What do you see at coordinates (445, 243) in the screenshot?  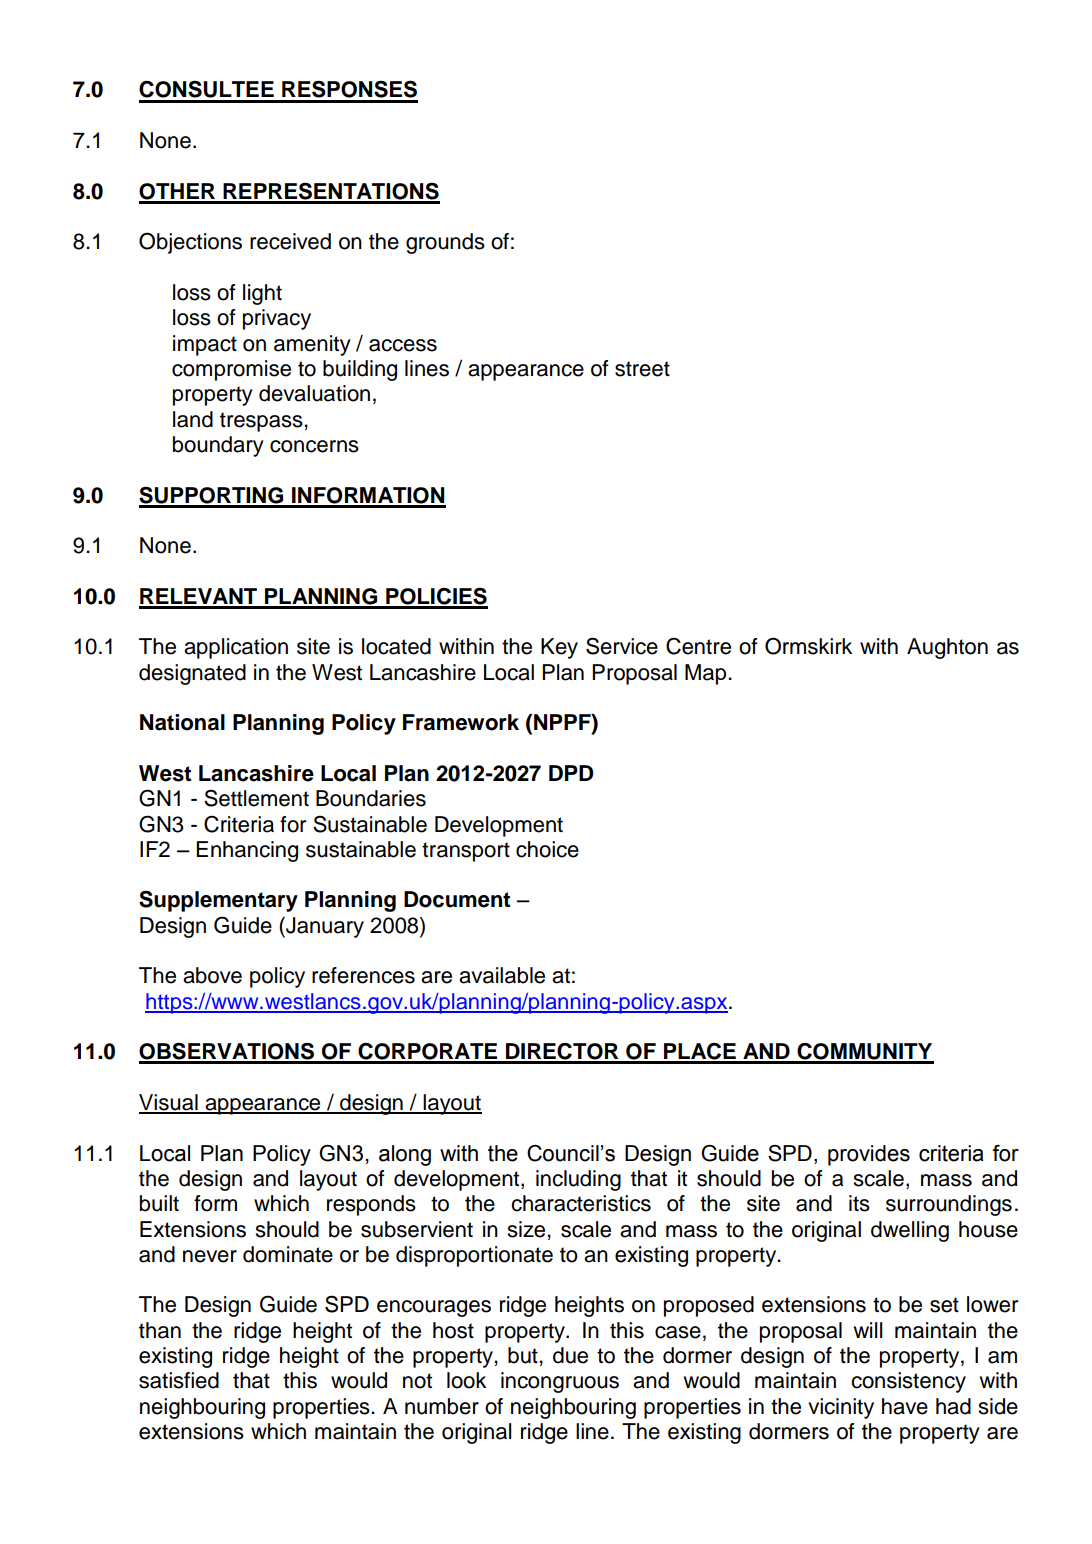 I see `grounds` at bounding box center [445, 243].
